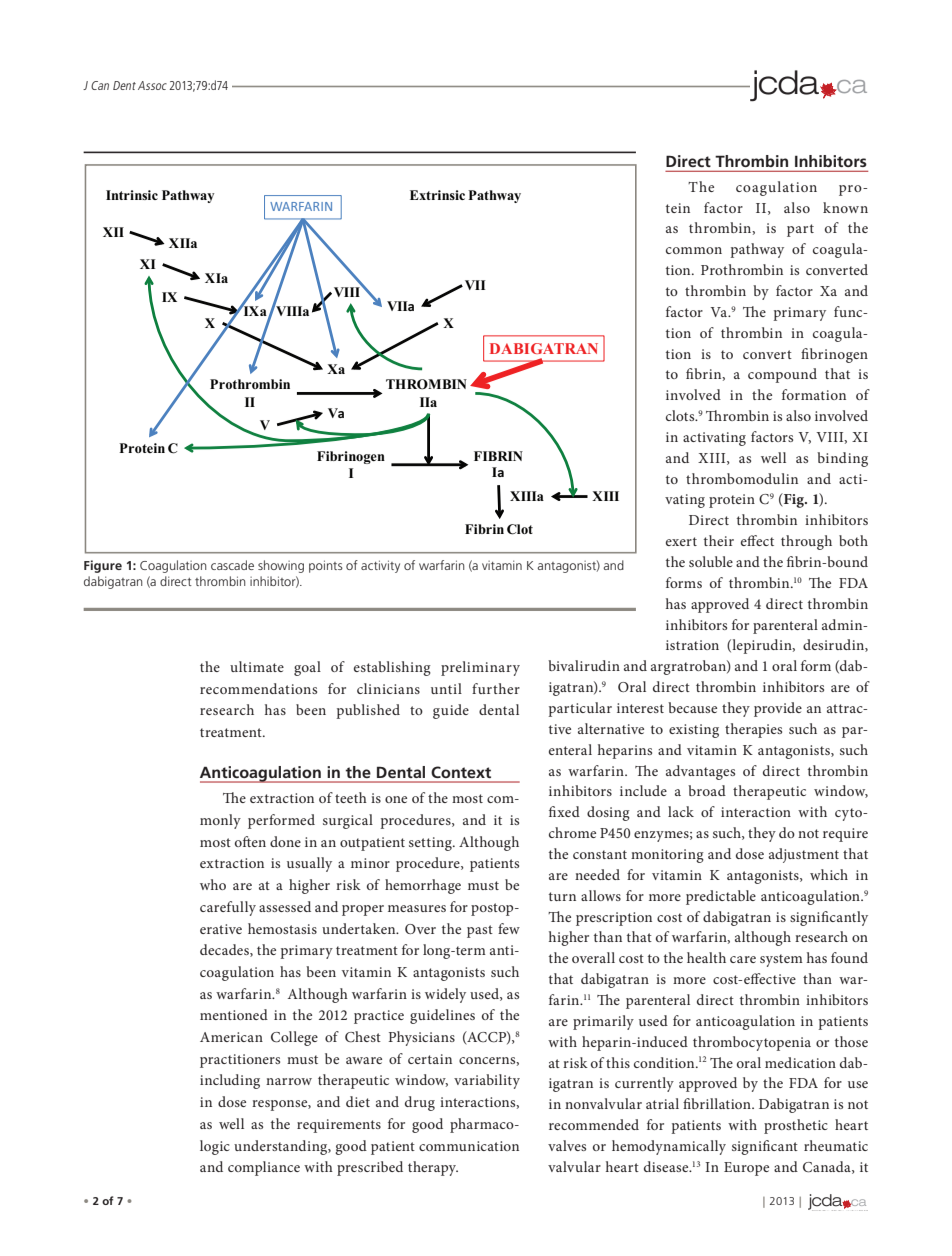 This screenshot has width=952, height=1256. Describe the element at coordinates (694, 250) in the screenshot. I see `common` at that location.
